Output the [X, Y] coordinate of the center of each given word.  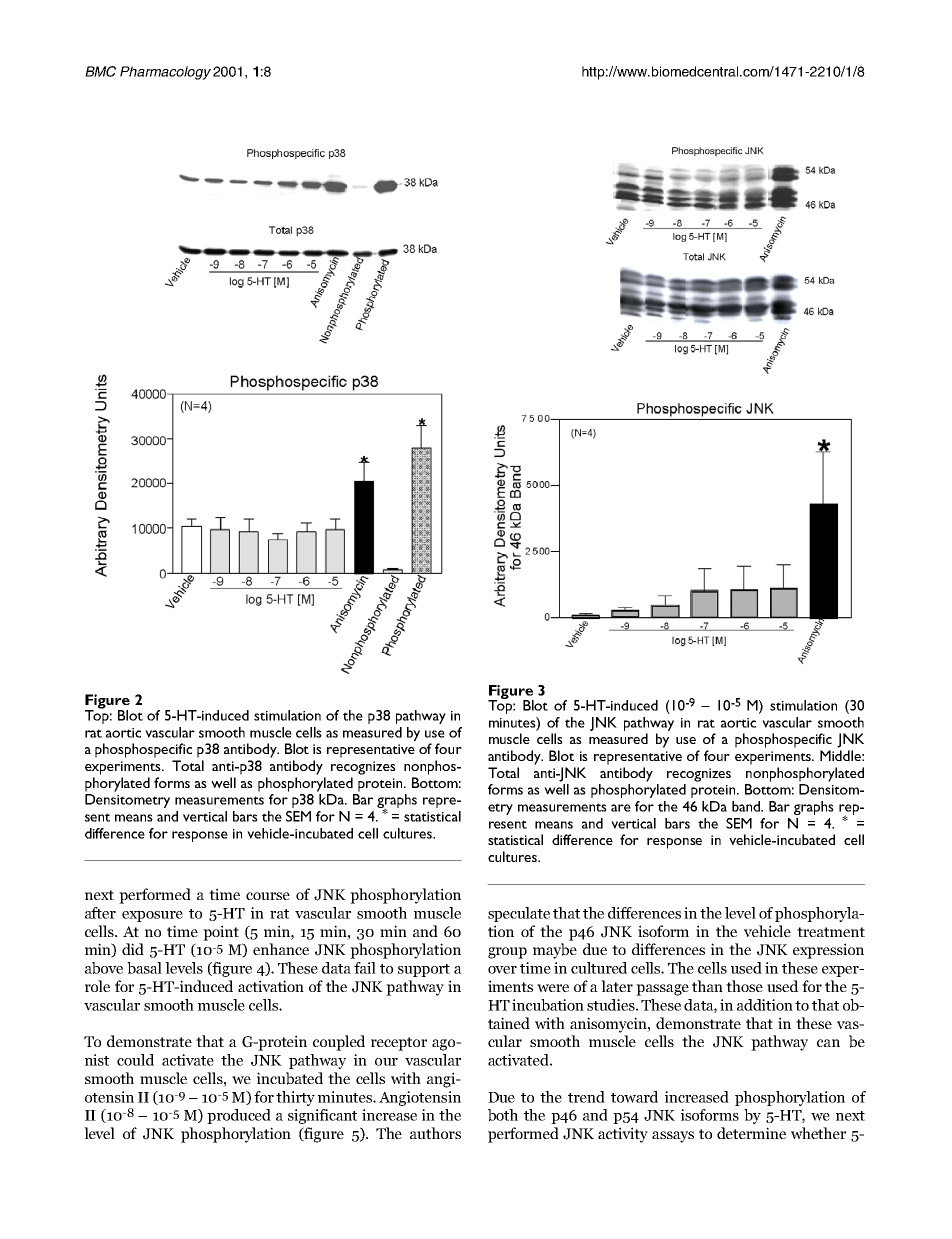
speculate [519, 914]
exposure [152, 916]
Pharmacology [165, 73]
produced [239, 1116]
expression [828, 951]
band [747, 806]
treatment [831, 932]
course [268, 896]
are [621, 808]
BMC [100, 71]
